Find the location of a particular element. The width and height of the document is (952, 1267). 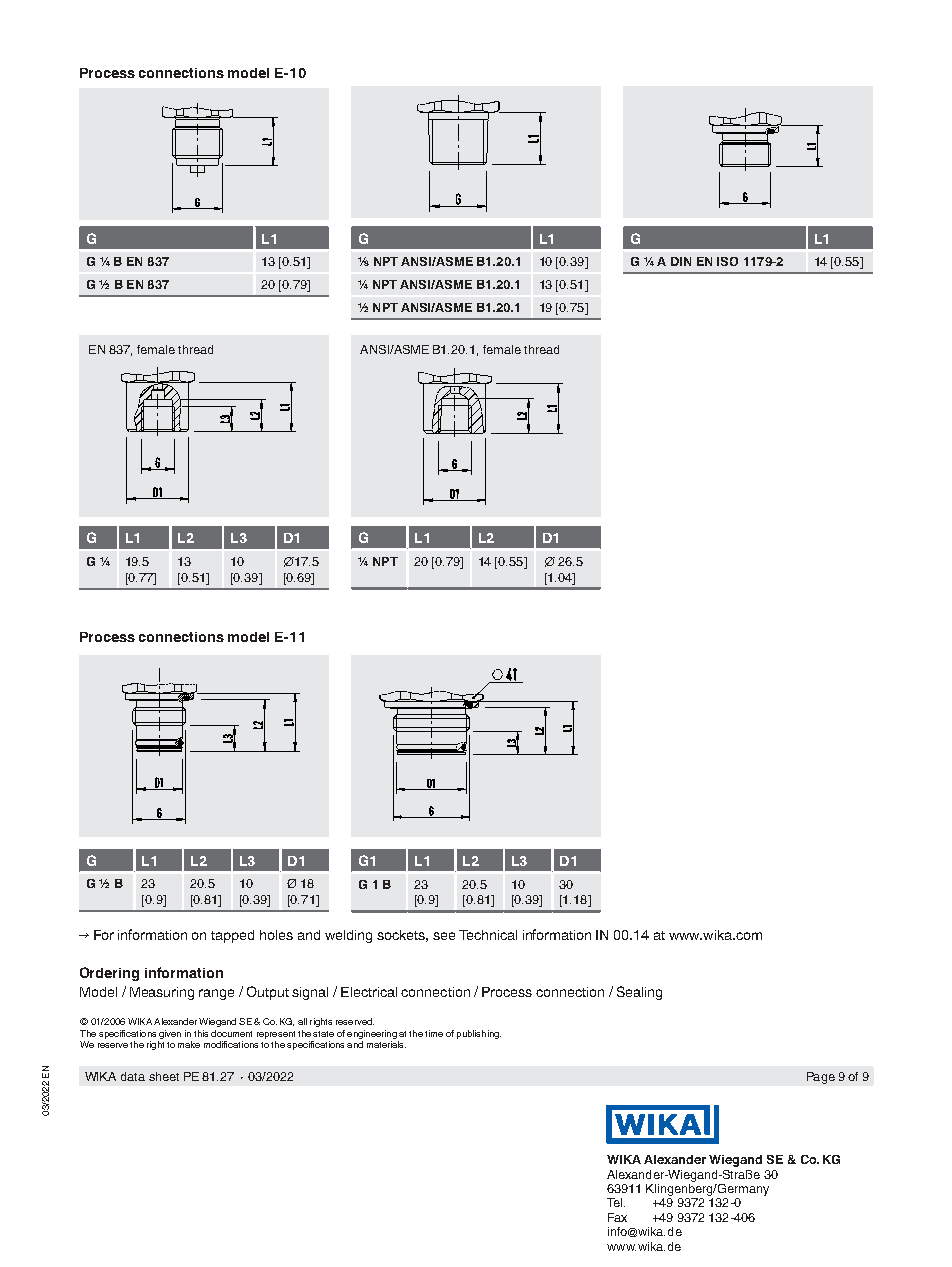

see is located at coordinates (444, 936).
